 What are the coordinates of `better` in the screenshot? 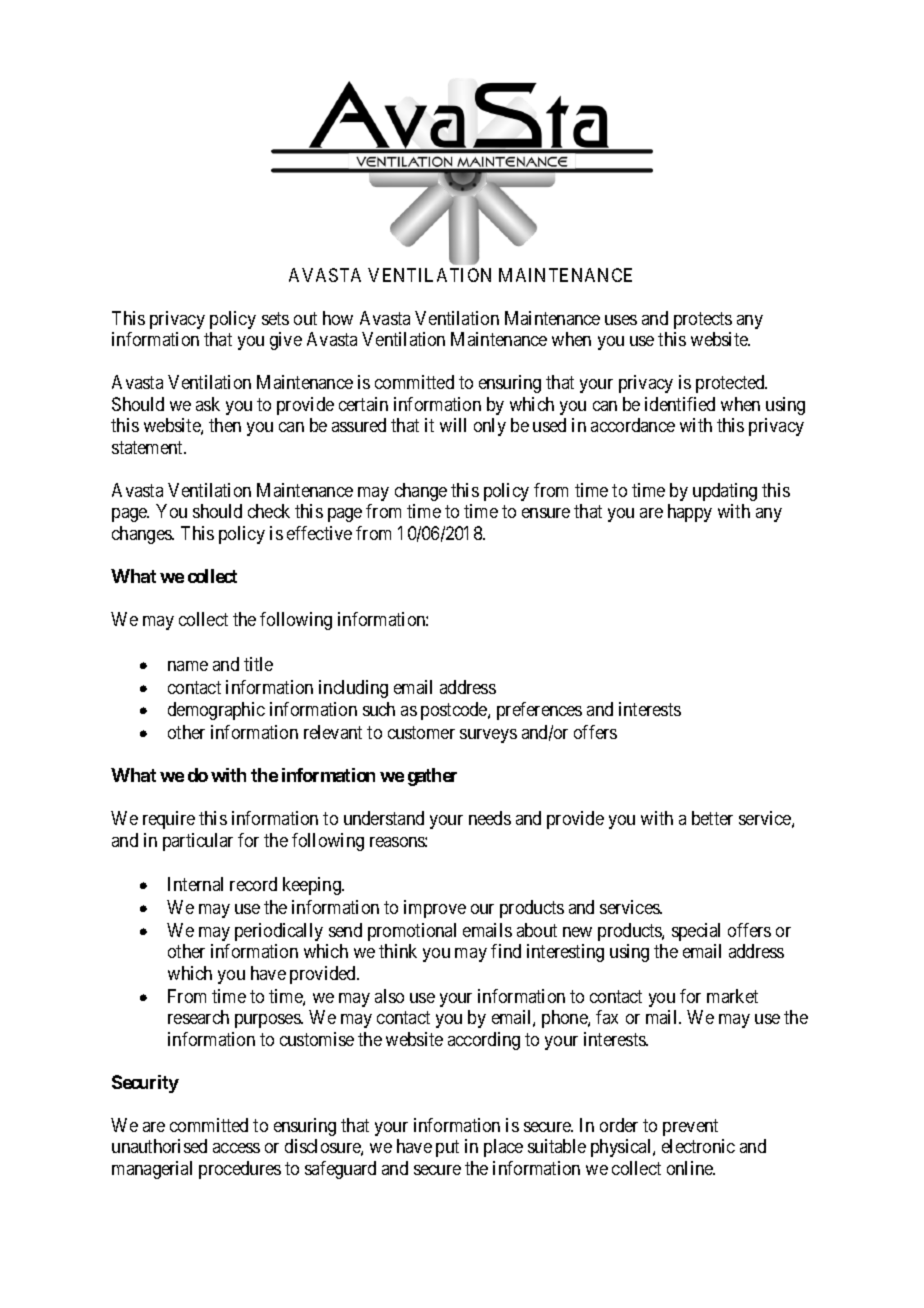 It's located at (712, 818).
